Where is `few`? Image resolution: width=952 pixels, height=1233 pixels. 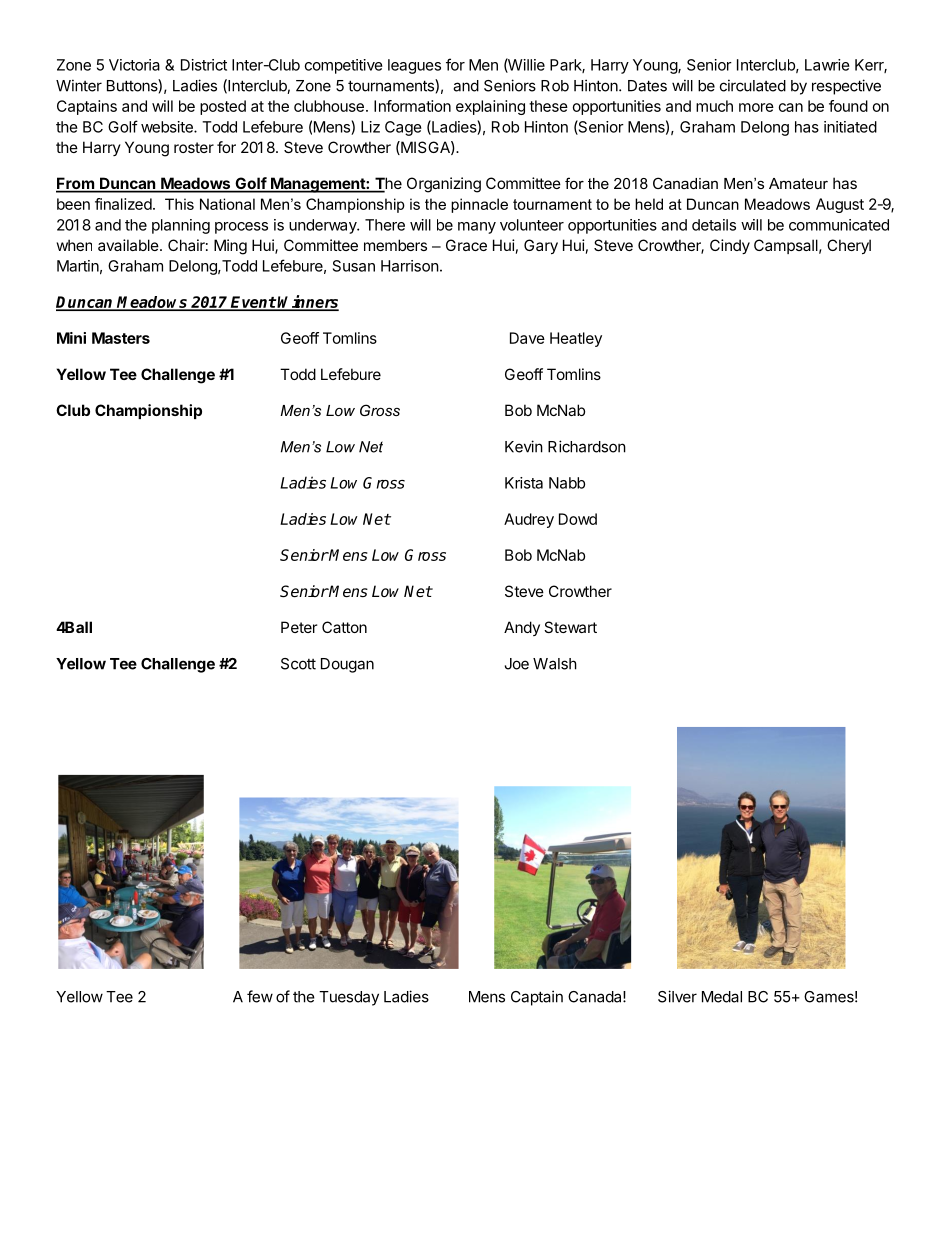
few is located at coordinates (260, 996).
